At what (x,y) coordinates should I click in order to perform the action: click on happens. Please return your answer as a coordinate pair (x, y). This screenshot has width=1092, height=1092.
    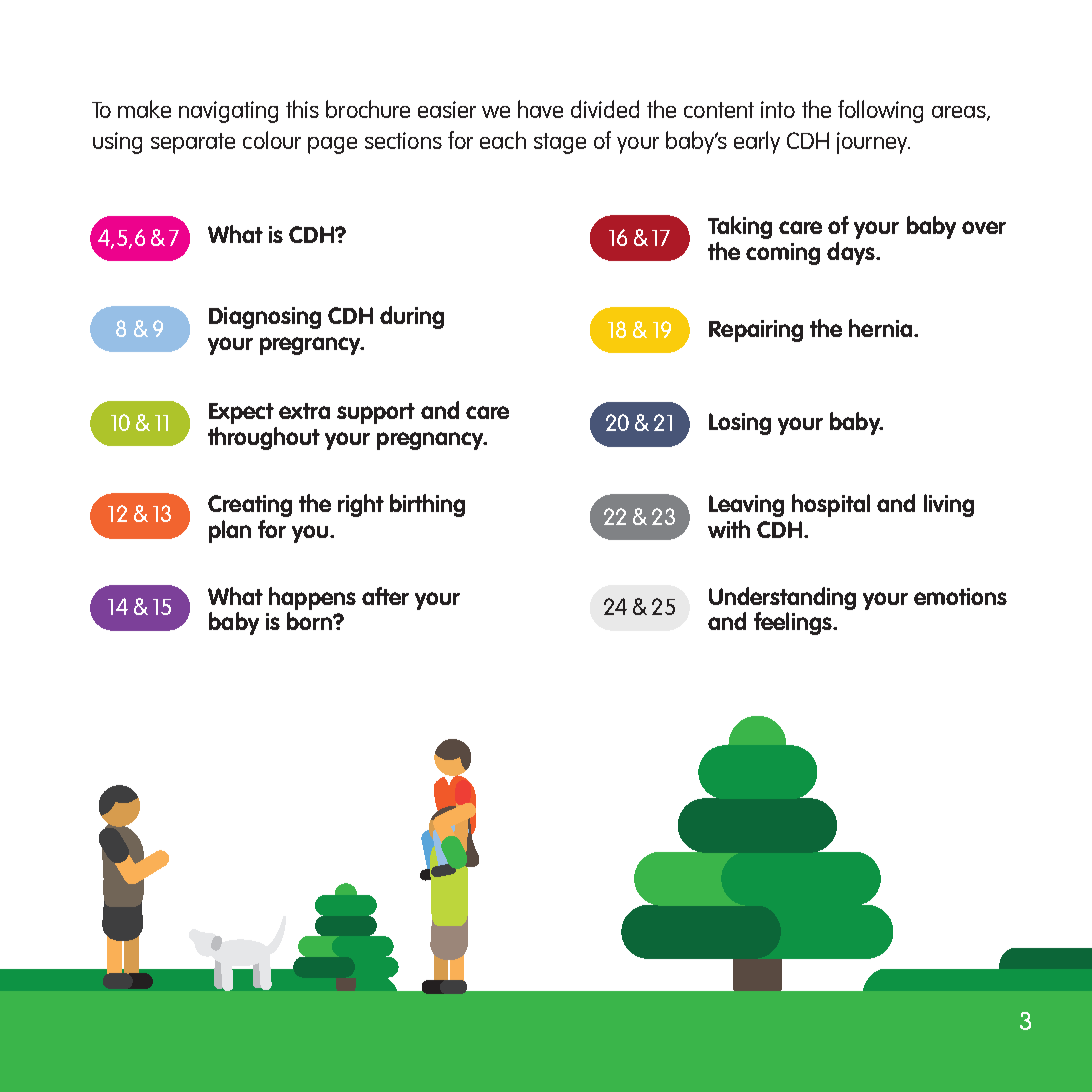
    Looking at the image, I should click on (312, 598).
